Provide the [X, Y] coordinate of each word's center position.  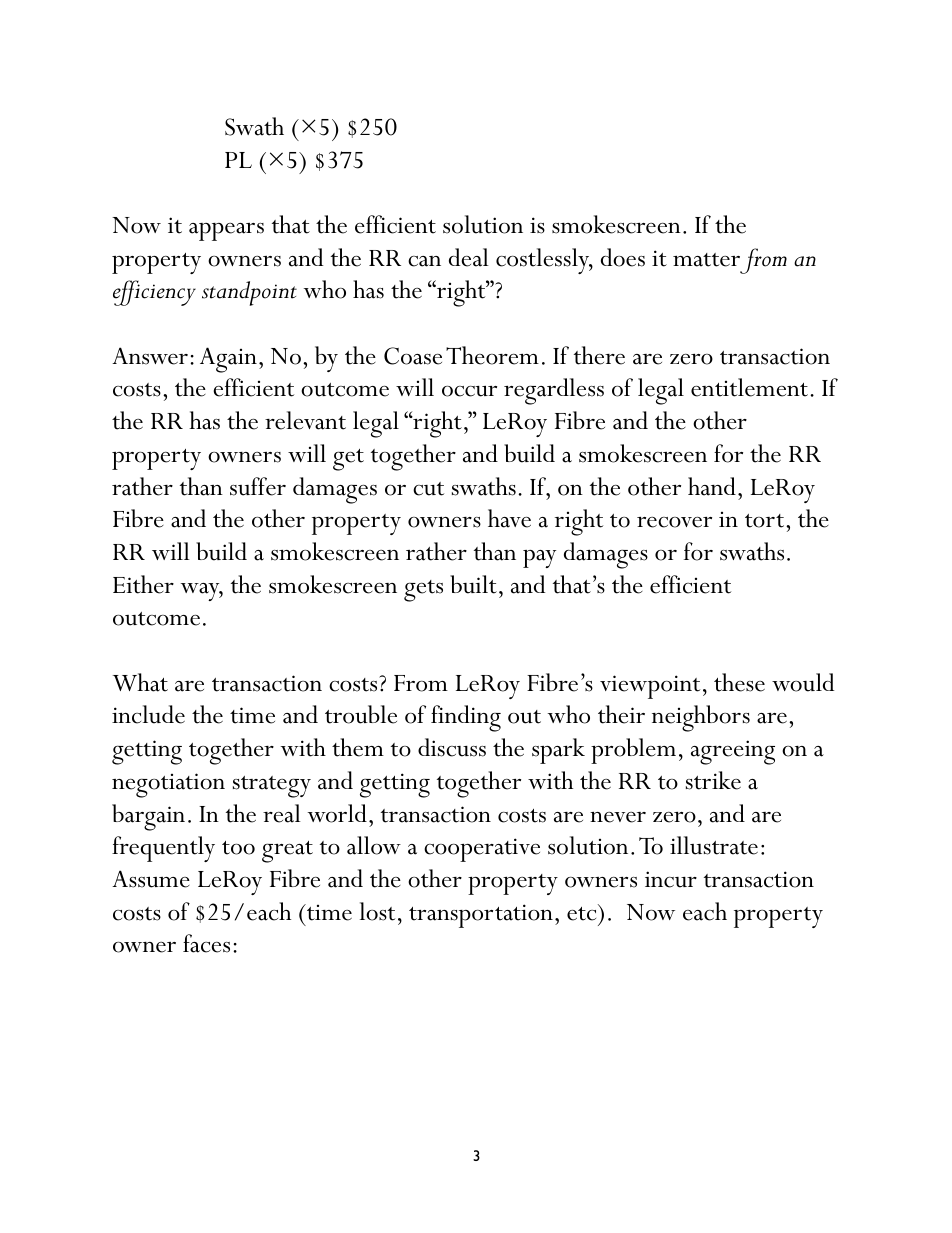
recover [674, 522]
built [473, 584]
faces [206, 943]
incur [671, 879]
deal [469, 257]
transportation [481, 916]
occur [469, 391]
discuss [452, 747]
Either [143, 584]
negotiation [168, 785]
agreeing [733, 752]
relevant [305, 420]
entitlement [751, 387]
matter [706, 260]
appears [226, 232]
